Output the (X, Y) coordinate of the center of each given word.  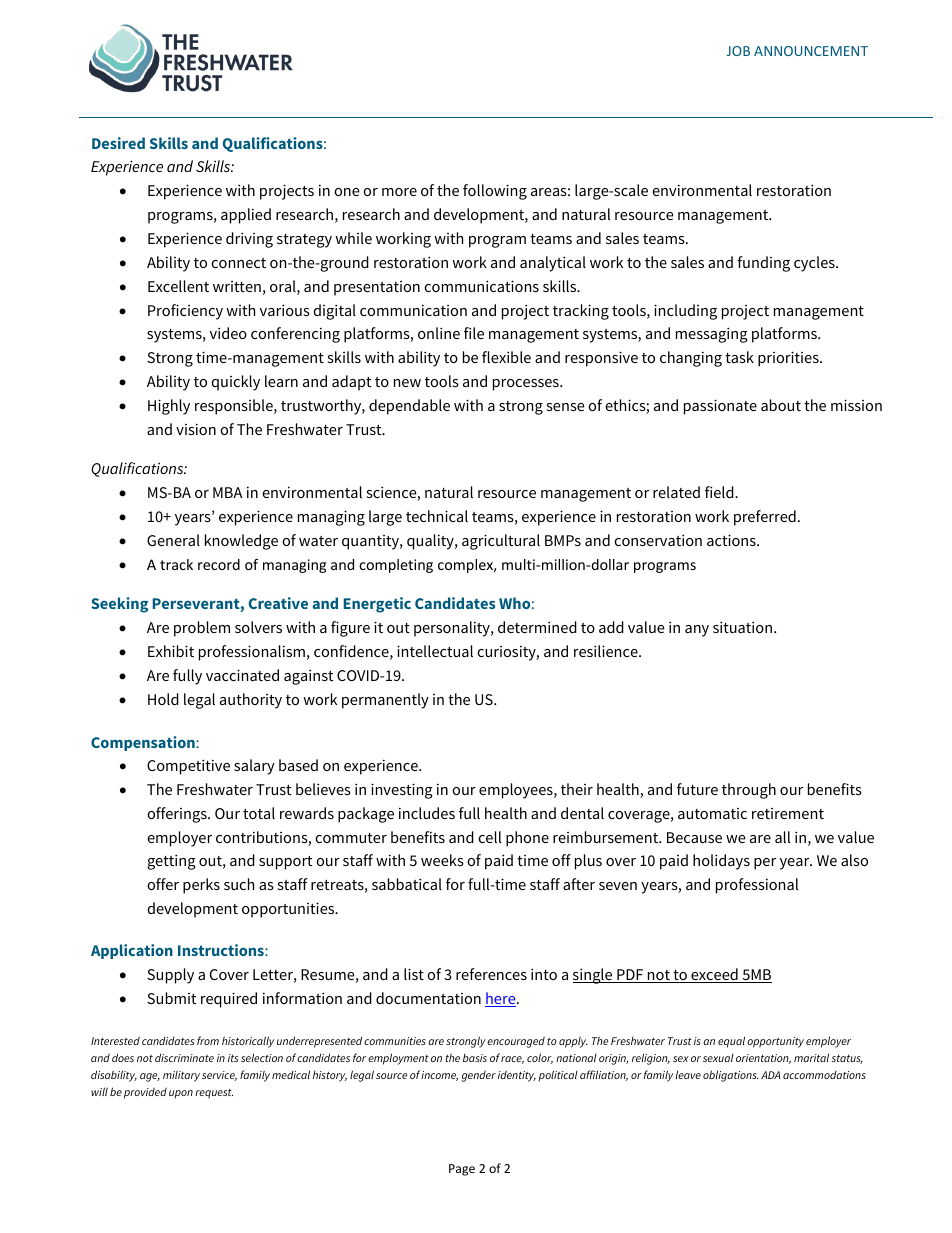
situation (744, 627)
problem (202, 629)
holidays (721, 862)
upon (181, 1094)
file (474, 333)
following (495, 192)
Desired (118, 143)
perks (201, 886)
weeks (442, 860)
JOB (738, 51)
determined (537, 627)
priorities (789, 359)
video (228, 333)
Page (462, 1170)
